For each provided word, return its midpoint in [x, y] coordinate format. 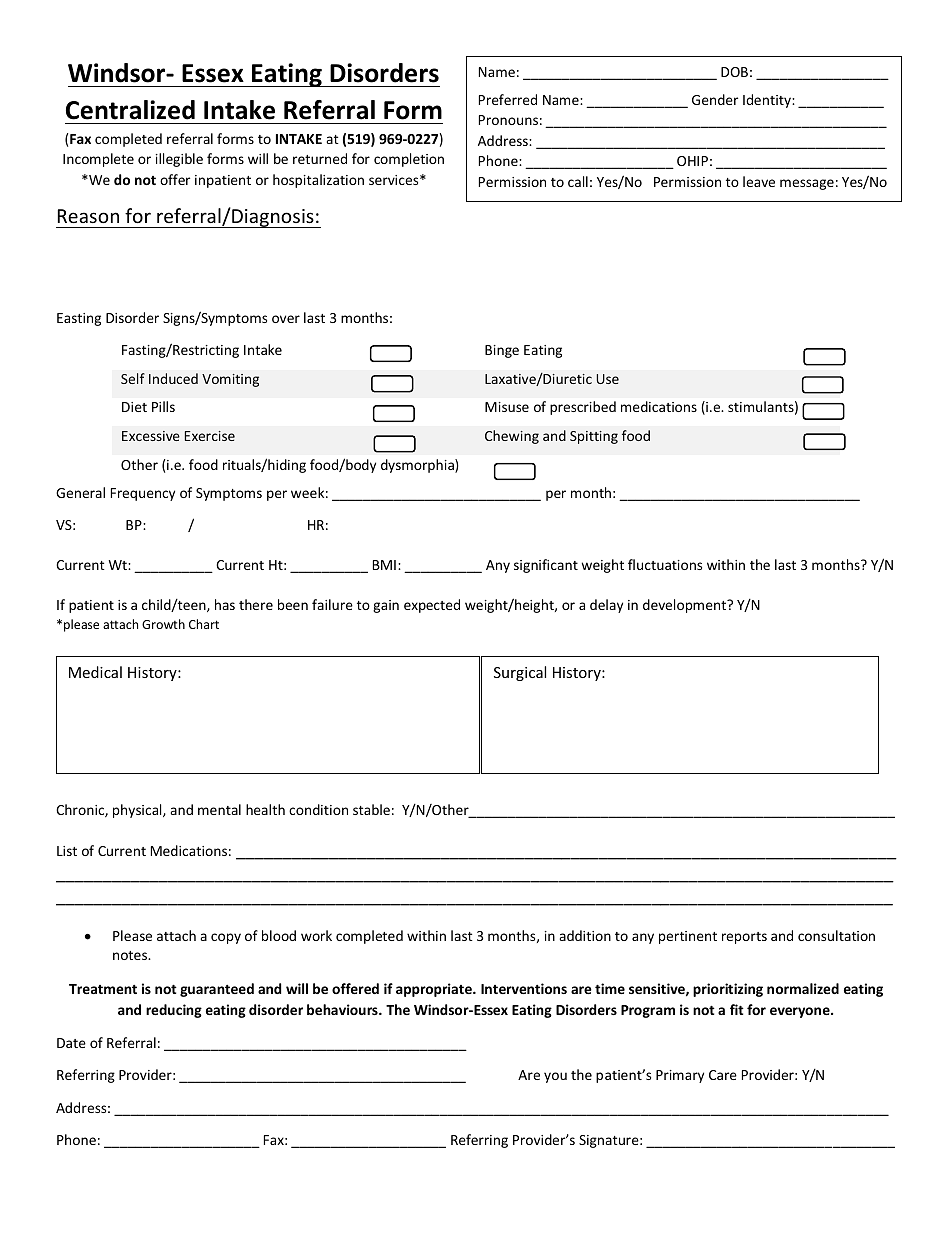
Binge [502, 351]
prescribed [583, 408]
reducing [174, 1011]
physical [138, 811]
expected [432, 606]
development [686, 606]
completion [409, 160]
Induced [173, 378]
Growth [163, 624]
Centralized [130, 110]
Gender [715, 99]
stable [371, 809]
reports [744, 938]
